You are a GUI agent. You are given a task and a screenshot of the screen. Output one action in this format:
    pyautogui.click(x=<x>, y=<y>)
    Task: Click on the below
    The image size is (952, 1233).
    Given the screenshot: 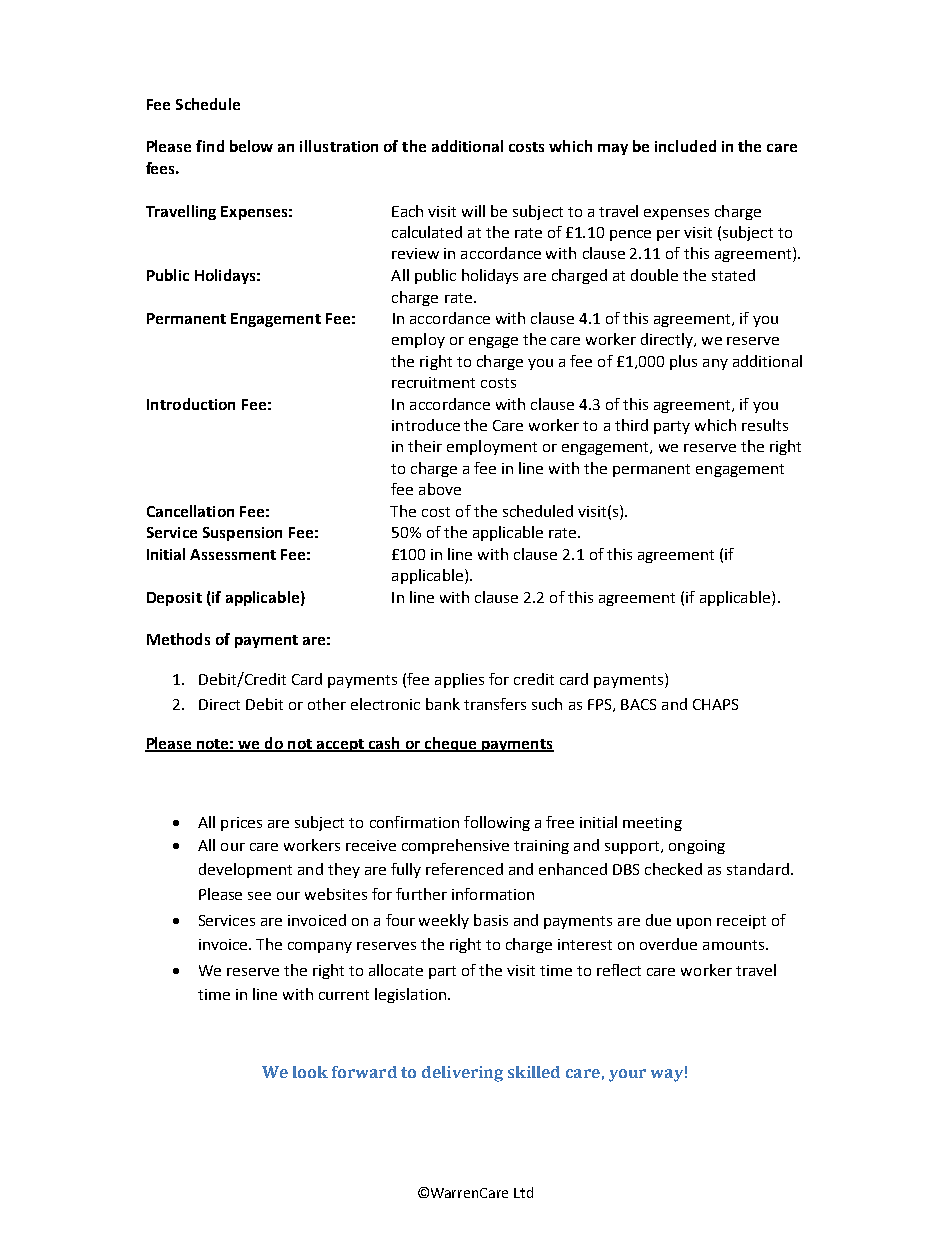 What is the action you would take?
    pyautogui.click(x=251, y=146)
